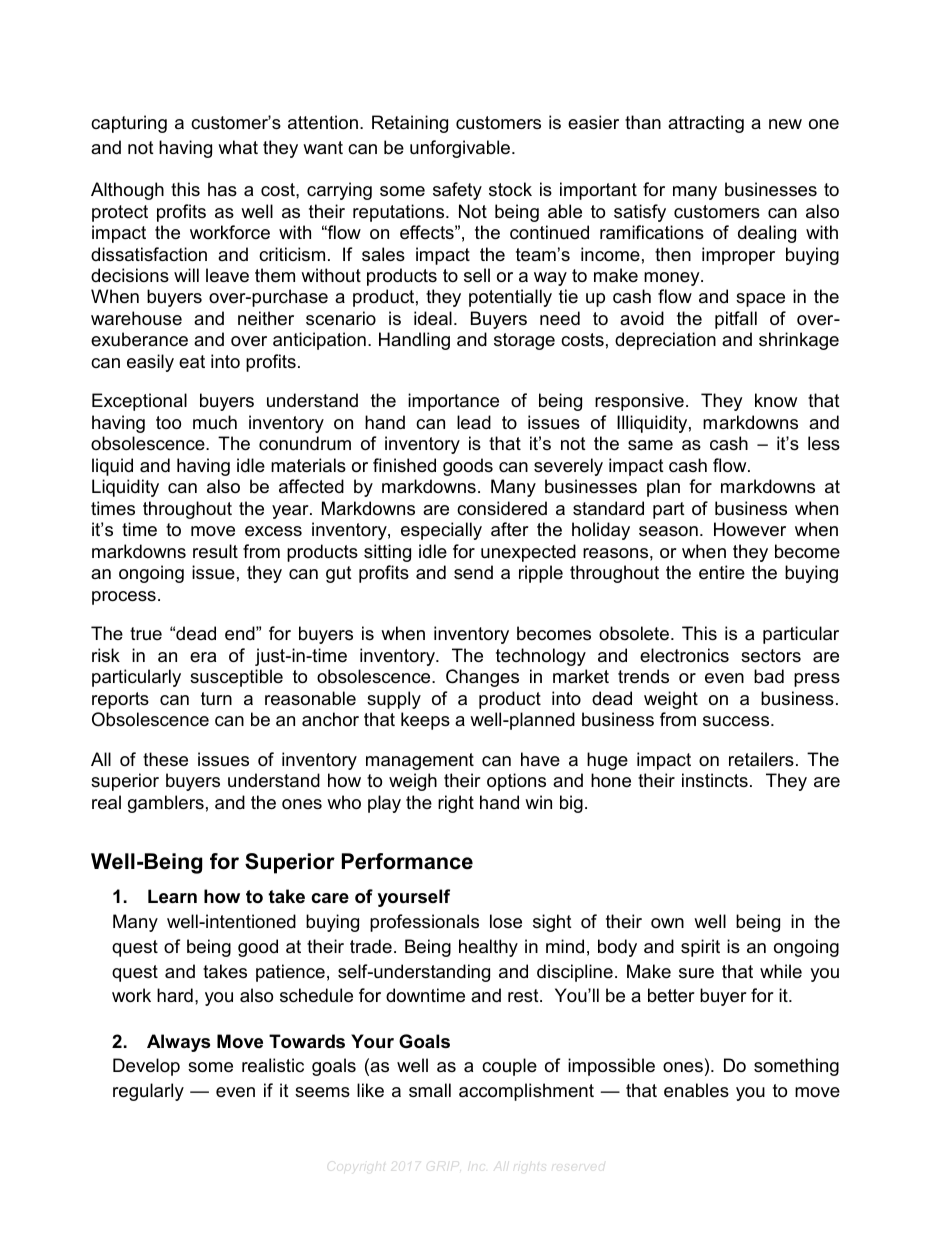 The image size is (952, 1233). Describe the element at coordinates (761, 759) in the image. I see `retailers` at that location.
